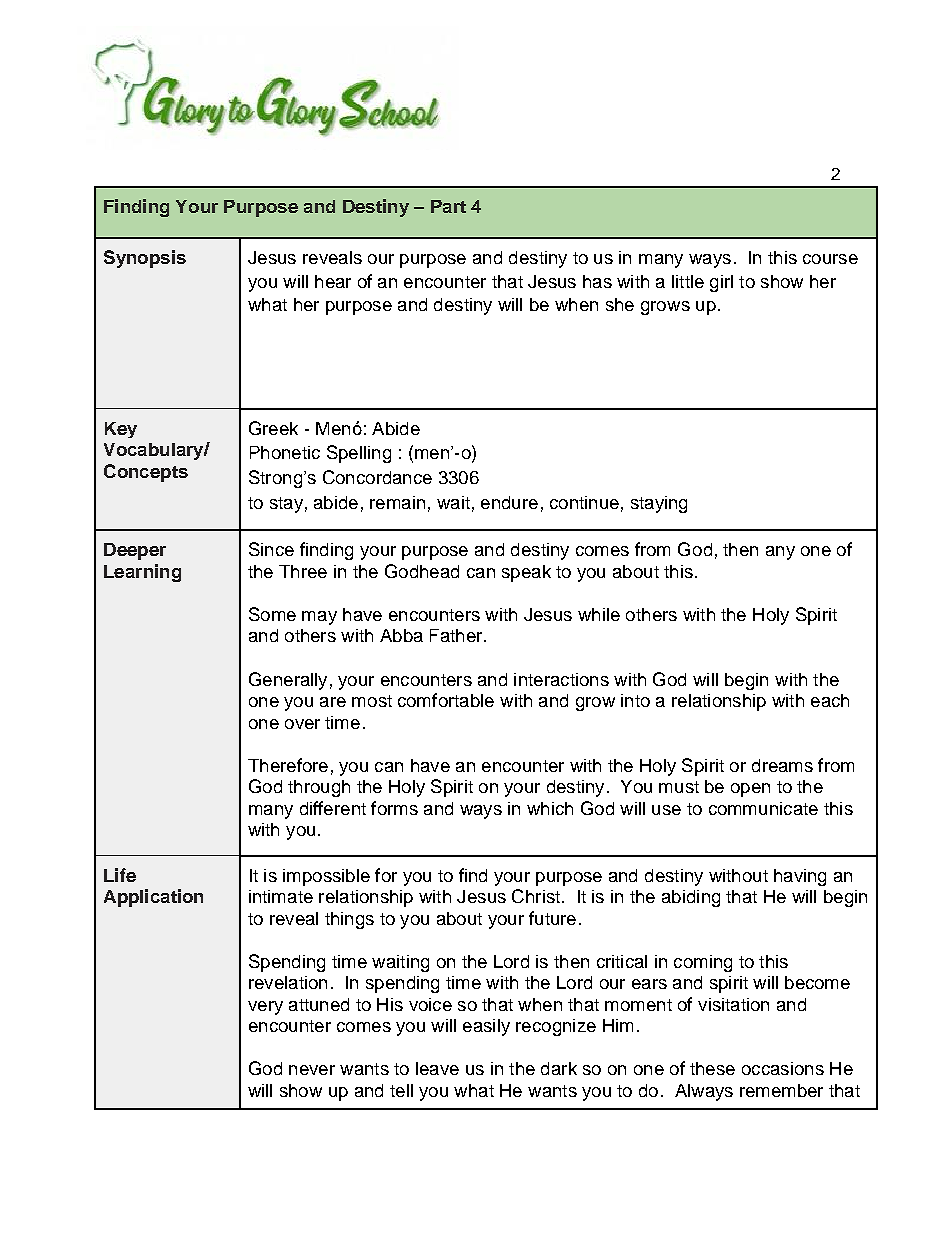  What do you see at coordinates (712, 1068) in the screenshot?
I see `these` at bounding box center [712, 1068].
